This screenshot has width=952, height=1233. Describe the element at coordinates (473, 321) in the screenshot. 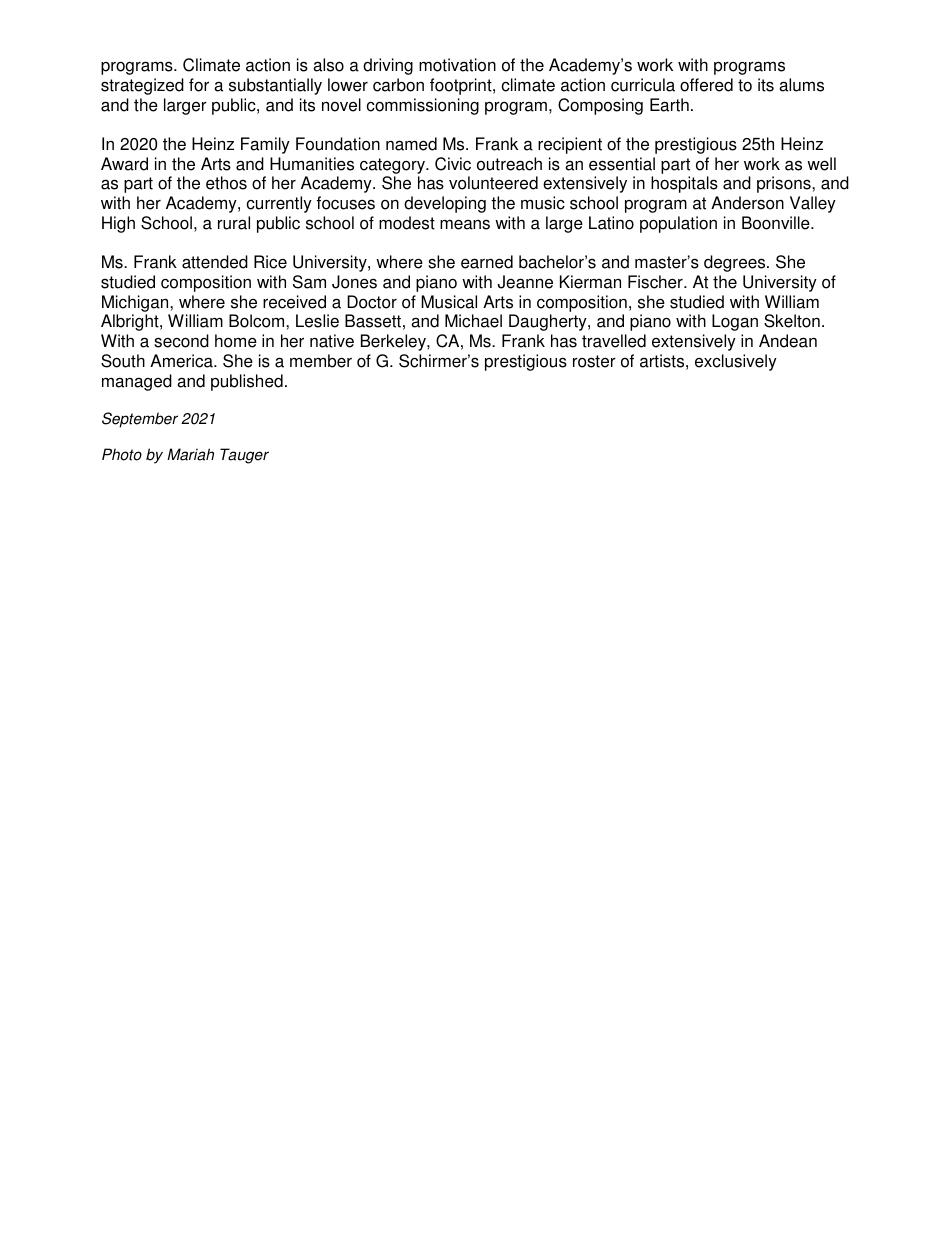

I see `Michael` at that location.
